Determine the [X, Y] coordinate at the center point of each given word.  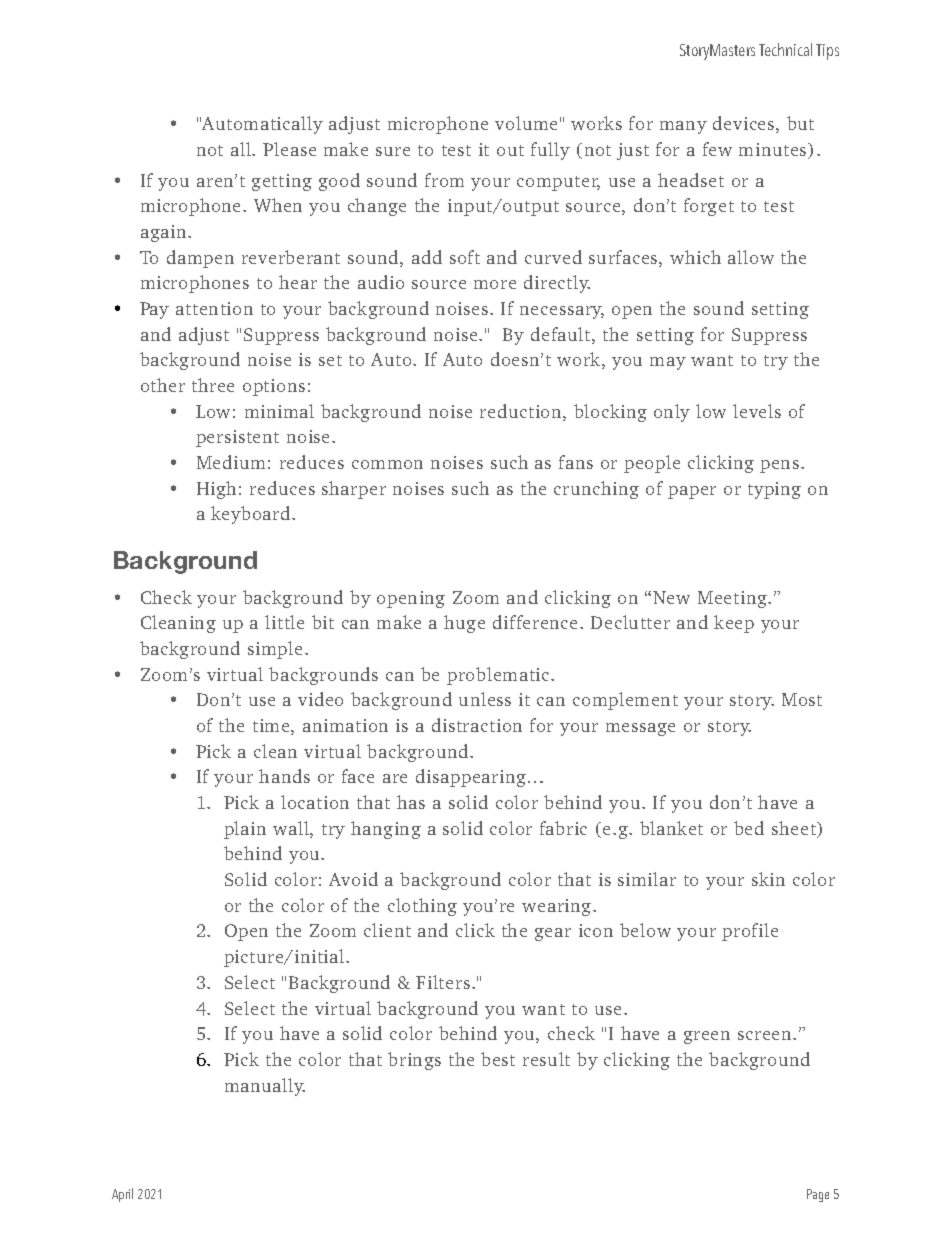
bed [749, 828]
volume [526, 123]
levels [757, 411]
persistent [237, 438]
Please [289, 149]
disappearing [471, 778]
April [122, 1195]
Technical [785, 49]
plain [245, 830]
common [387, 464]
